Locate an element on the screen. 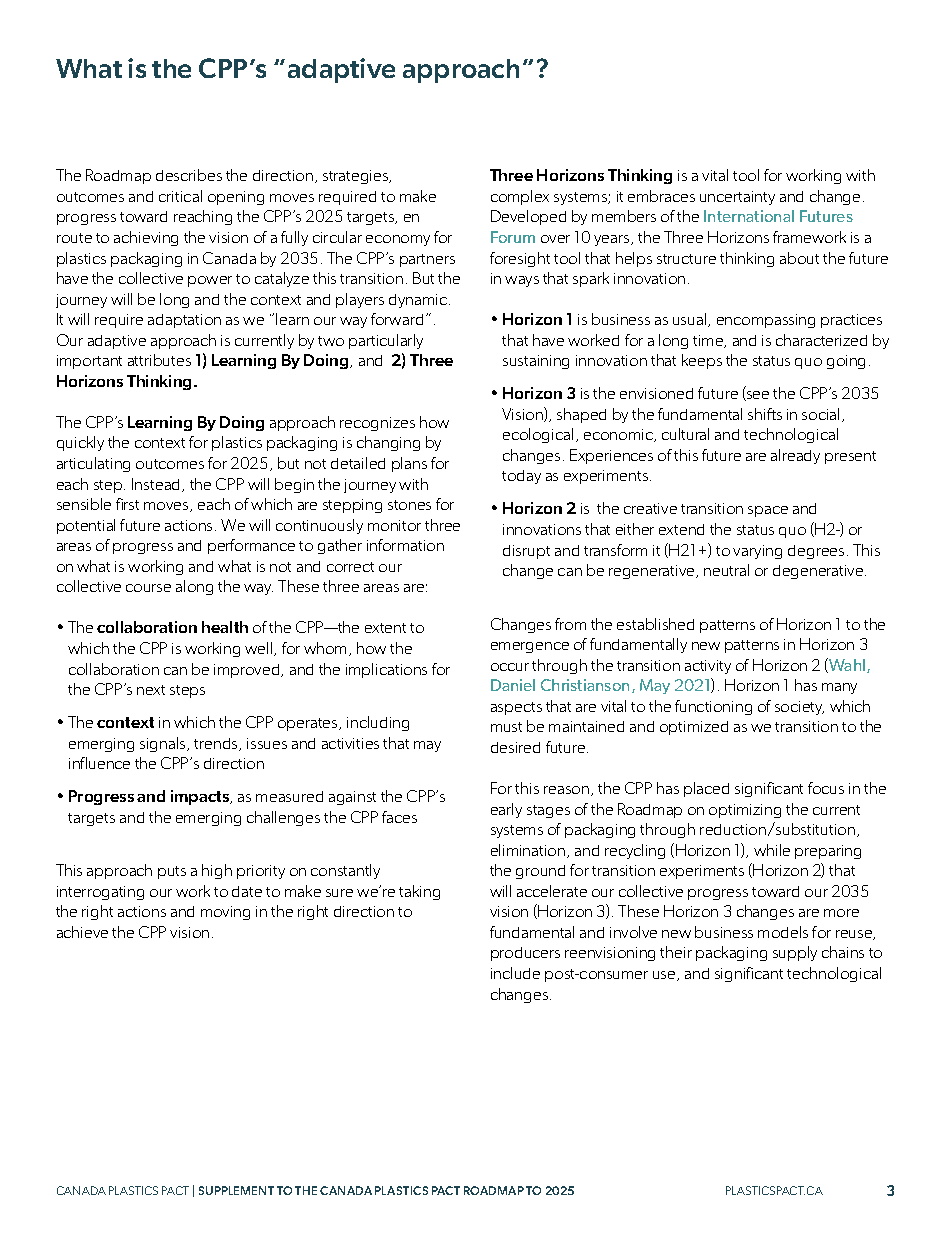 This screenshot has height=1233, width=952. include is located at coordinates (515, 973).
